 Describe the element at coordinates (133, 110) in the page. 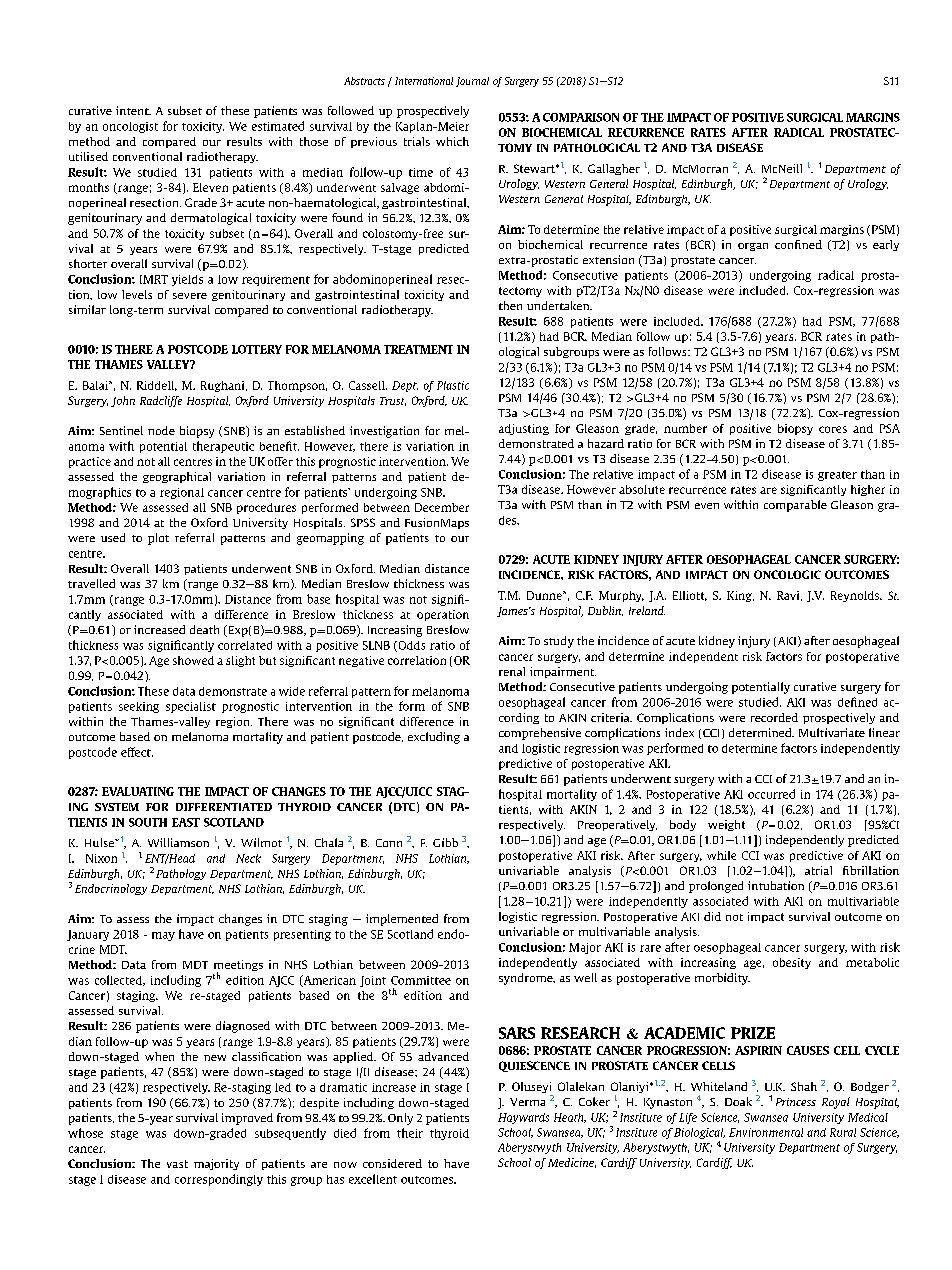

I see `intent` at that location.
